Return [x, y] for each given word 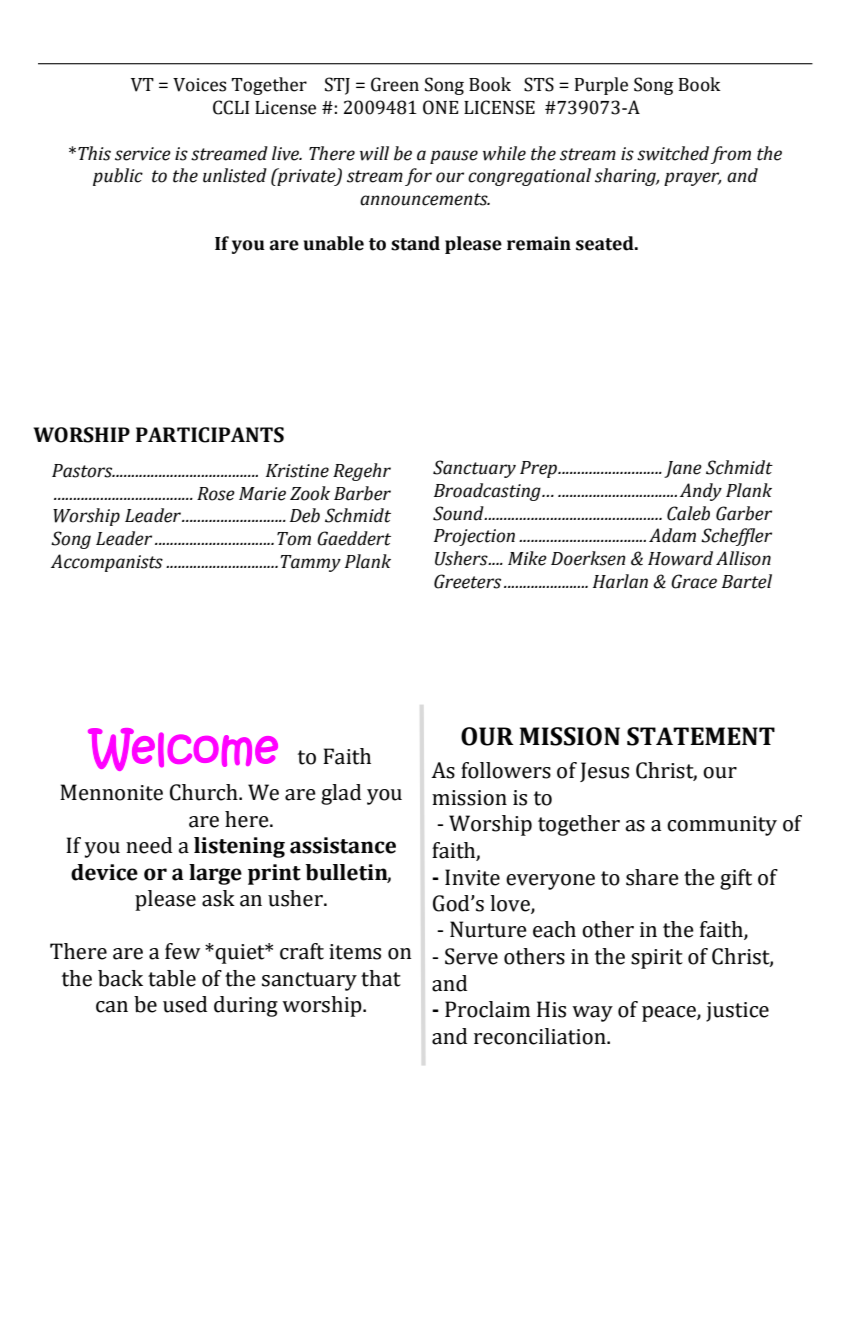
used [185, 1004]
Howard [680, 558]
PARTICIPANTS [210, 435]
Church [205, 792]
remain [539, 243]
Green [395, 84]
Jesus [604, 772]
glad [341, 794]
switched [673, 153]
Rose [216, 494]
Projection [474, 537]
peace [670, 1014]
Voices [199, 85]
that [381, 978]
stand [415, 243]
